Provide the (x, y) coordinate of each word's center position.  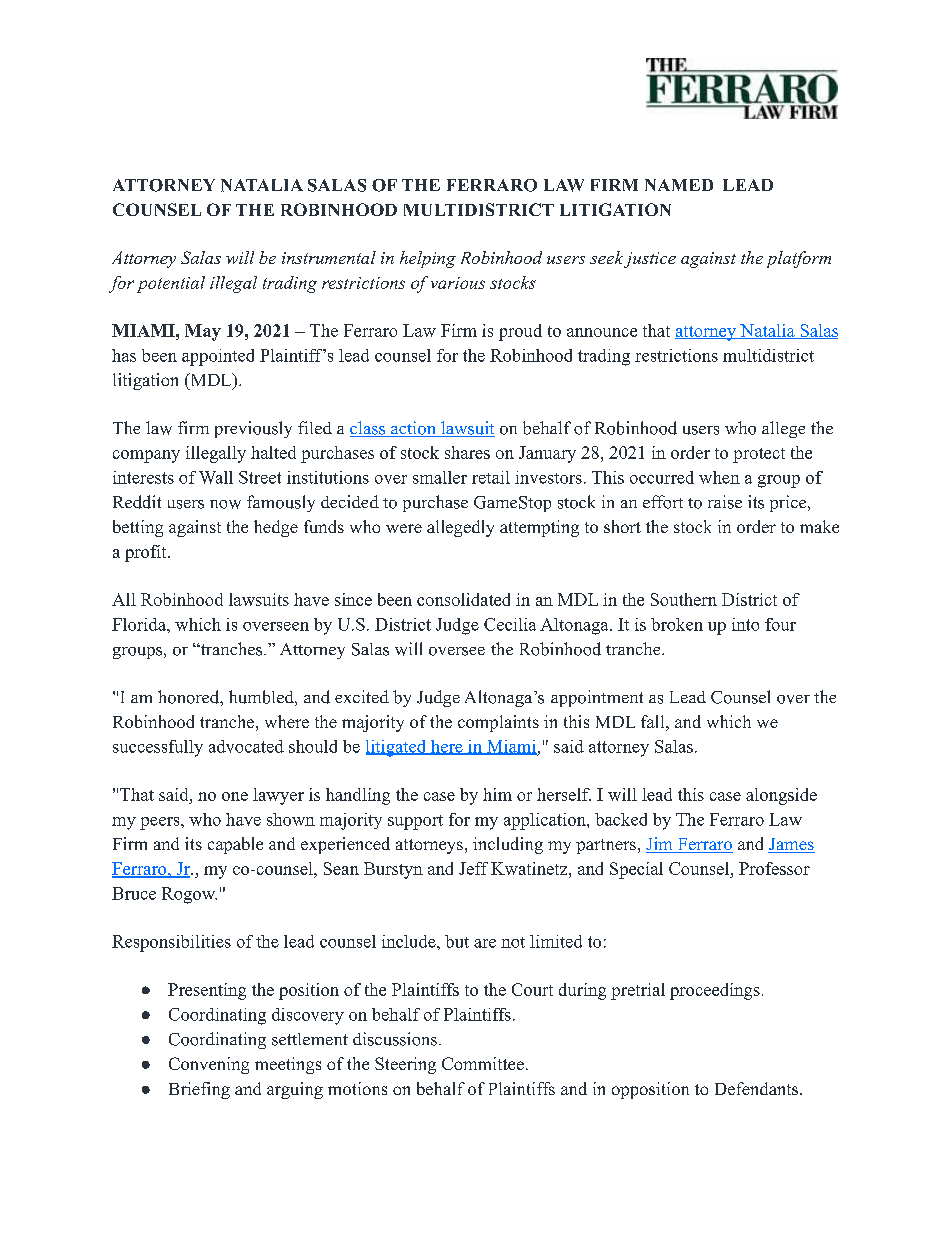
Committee (483, 1063)
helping (428, 259)
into (745, 624)
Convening (209, 1065)
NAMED (679, 185)
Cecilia (510, 624)
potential (171, 284)
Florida (140, 624)
